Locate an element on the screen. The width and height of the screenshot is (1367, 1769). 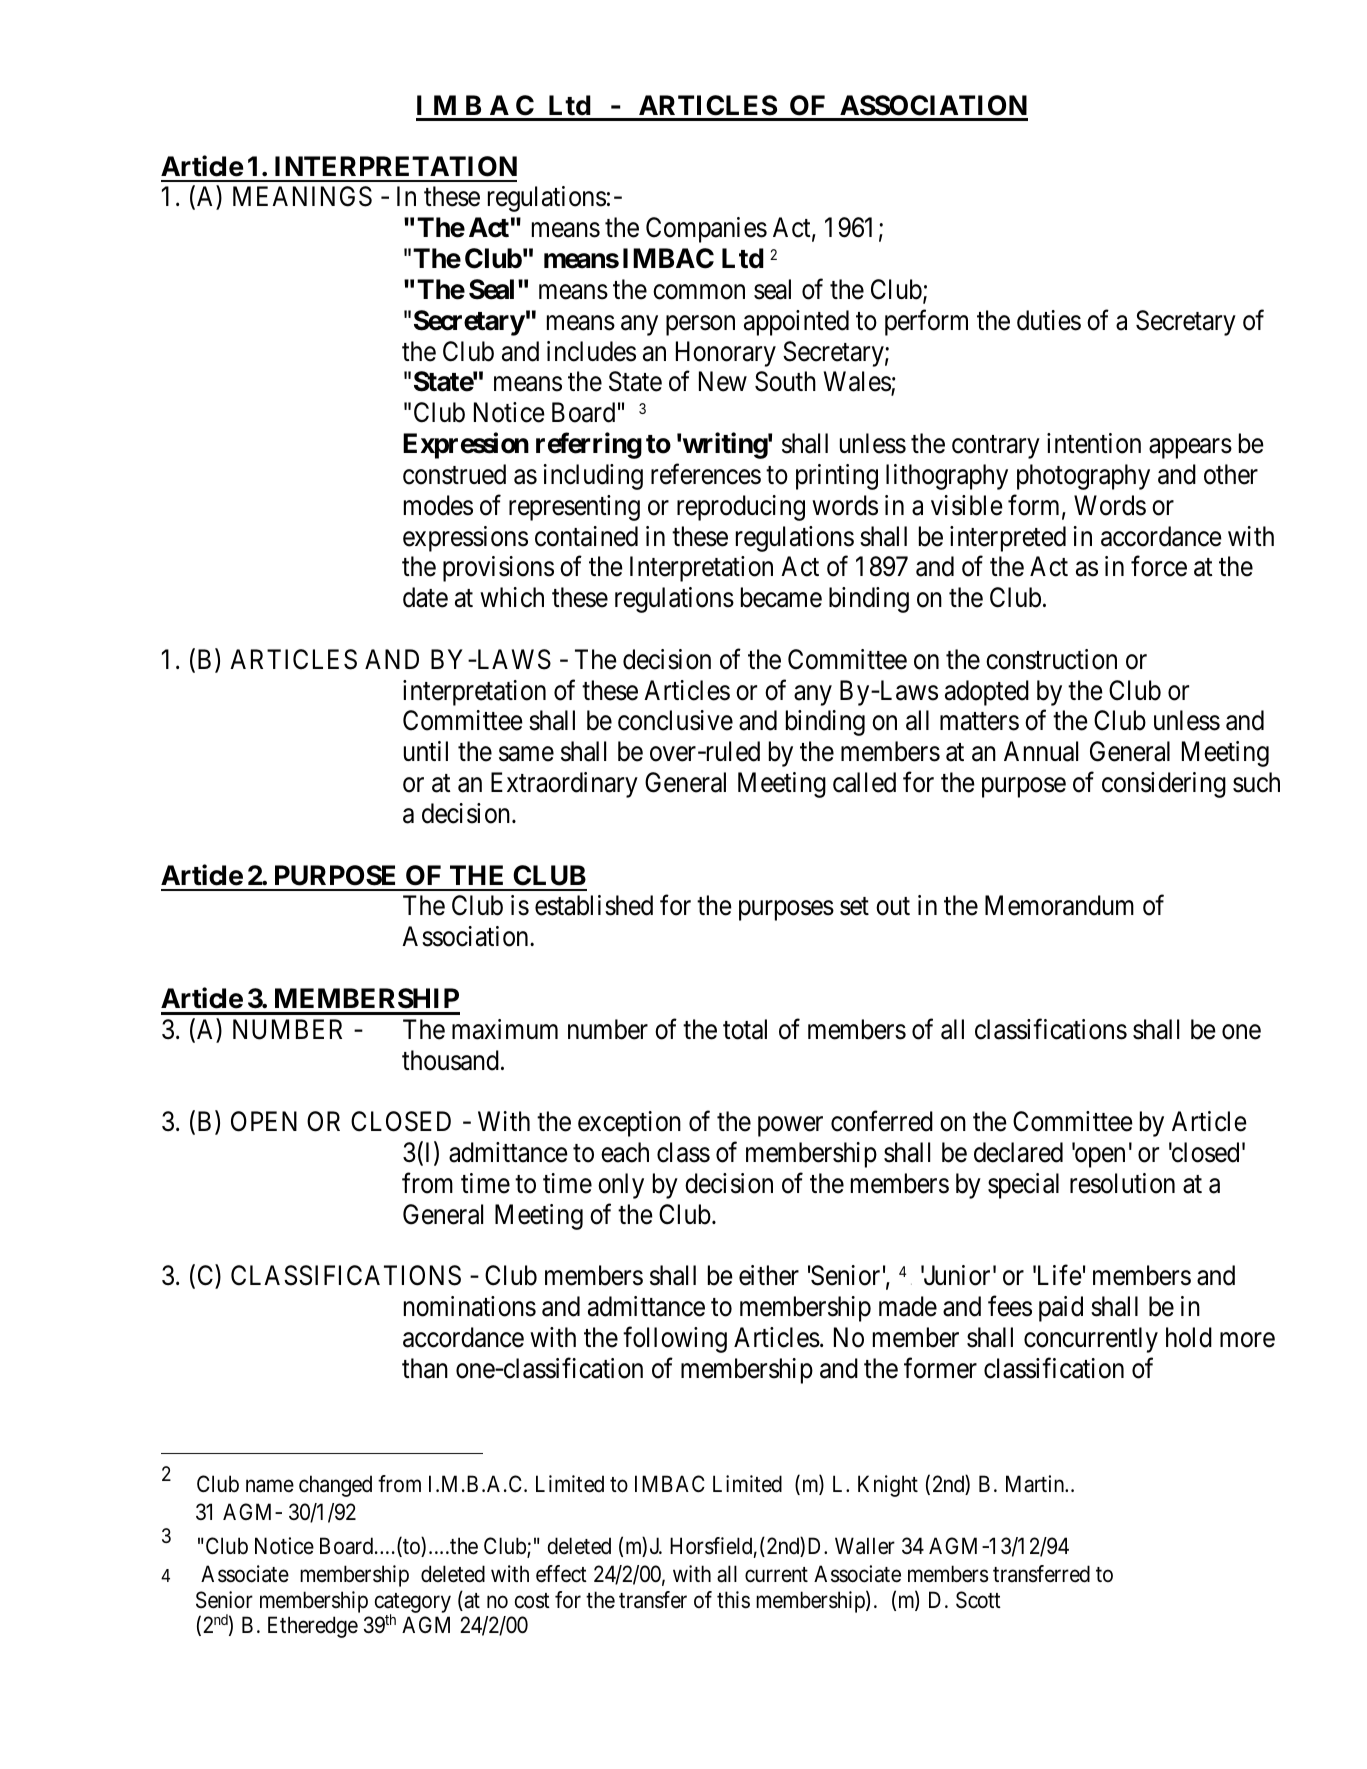
resolution is located at coordinates (1122, 1183).
